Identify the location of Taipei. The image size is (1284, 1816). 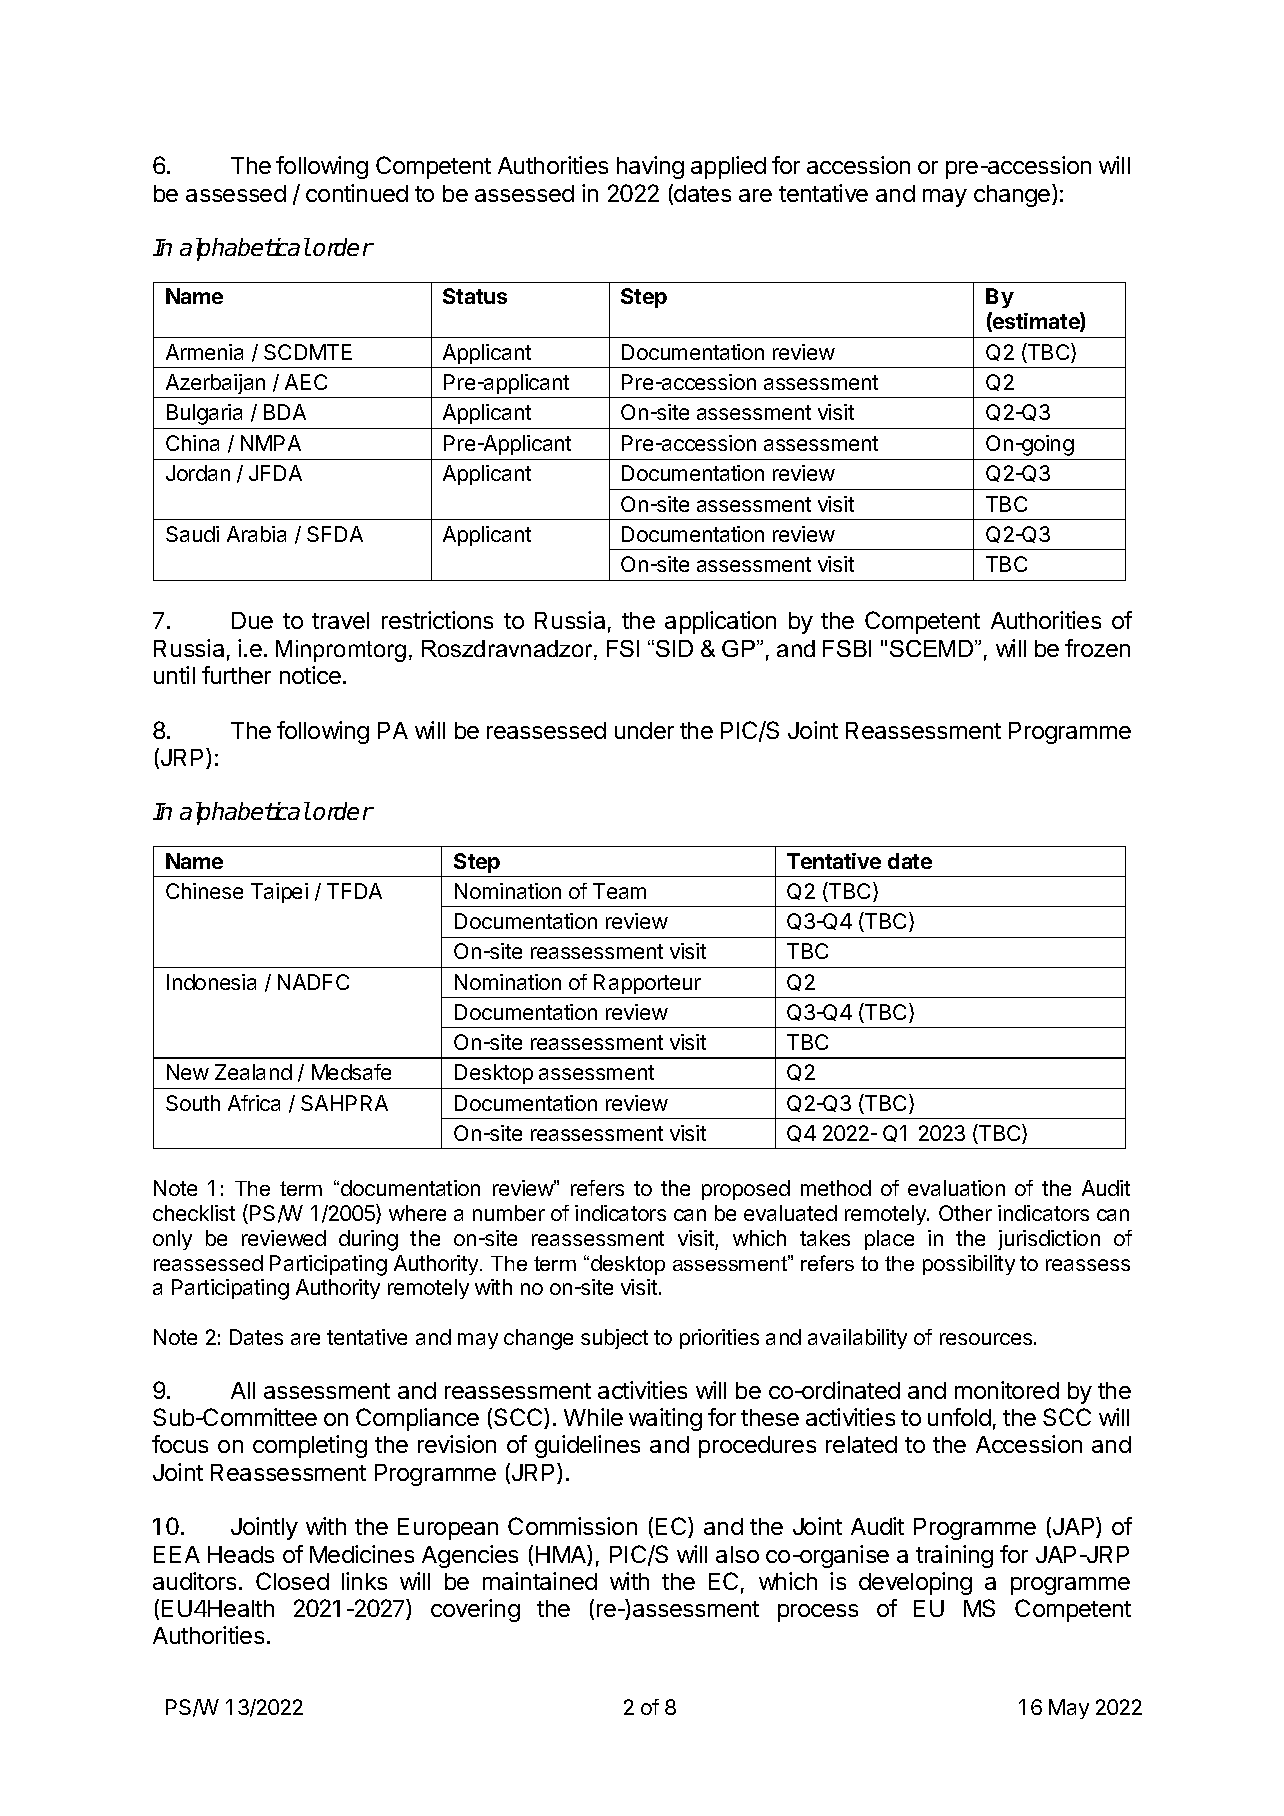
(279, 893).
